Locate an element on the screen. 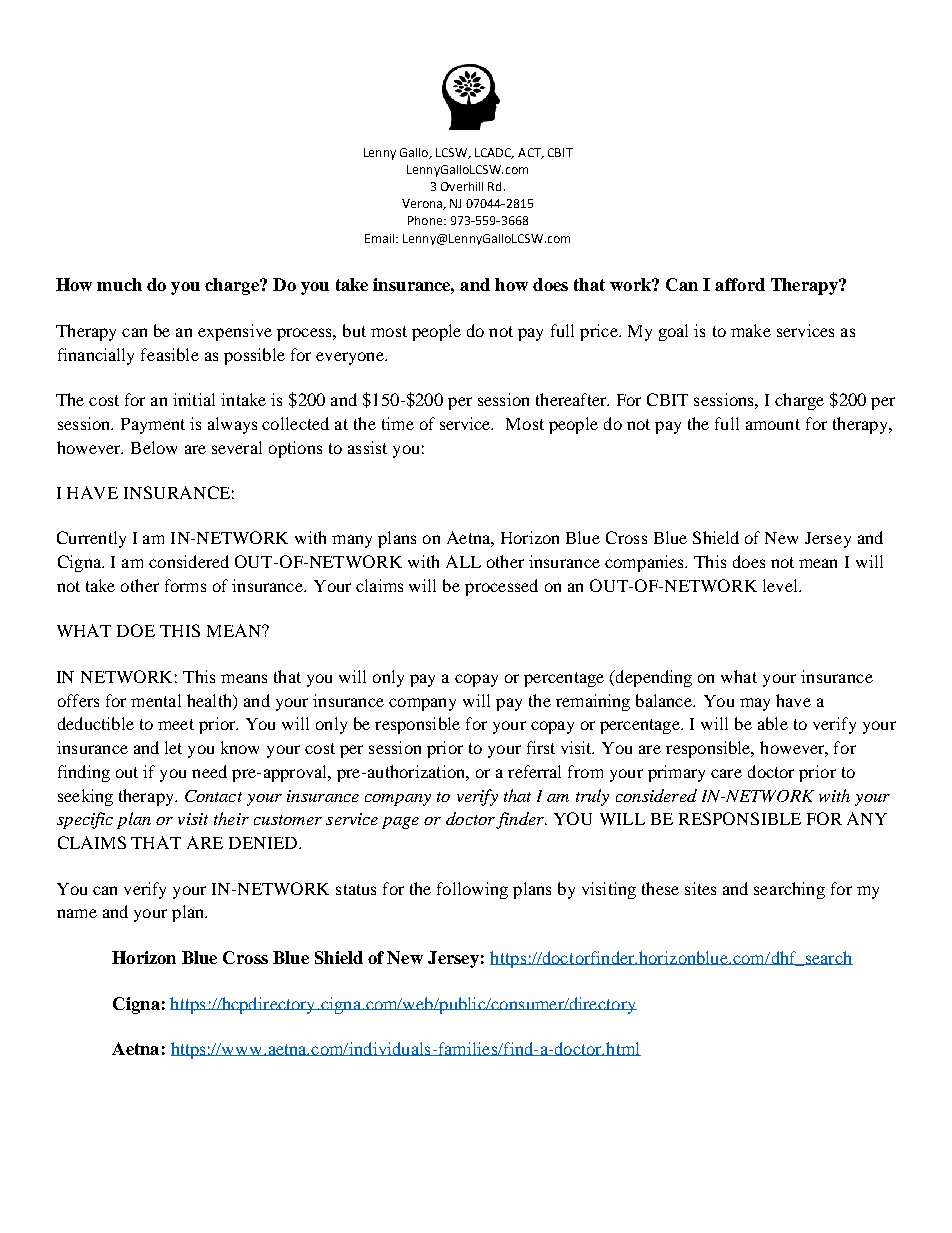 The height and width of the screenshot is (1233, 952). initial is located at coordinates (194, 399).
